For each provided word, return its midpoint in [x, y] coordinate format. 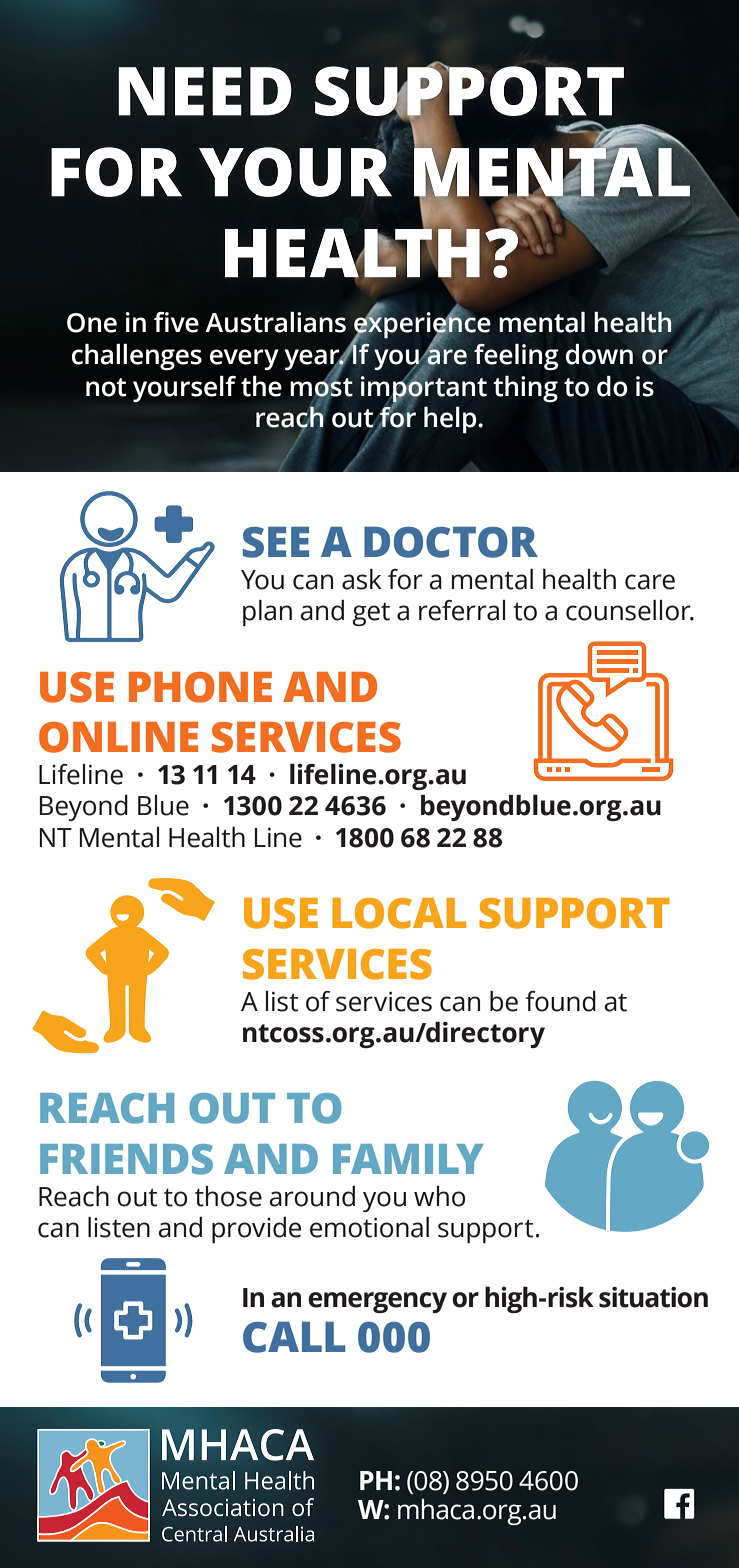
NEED [205, 91]
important [424, 388]
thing [525, 388]
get [371, 614]
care [650, 582]
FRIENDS [126, 1159]
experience [421, 325]
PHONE [200, 687]
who [439, 1196]
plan [267, 613]
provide [256, 1230]
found [560, 1001]
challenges [137, 356]
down [599, 354]
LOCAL [399, 913]
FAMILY [408, 1159]
